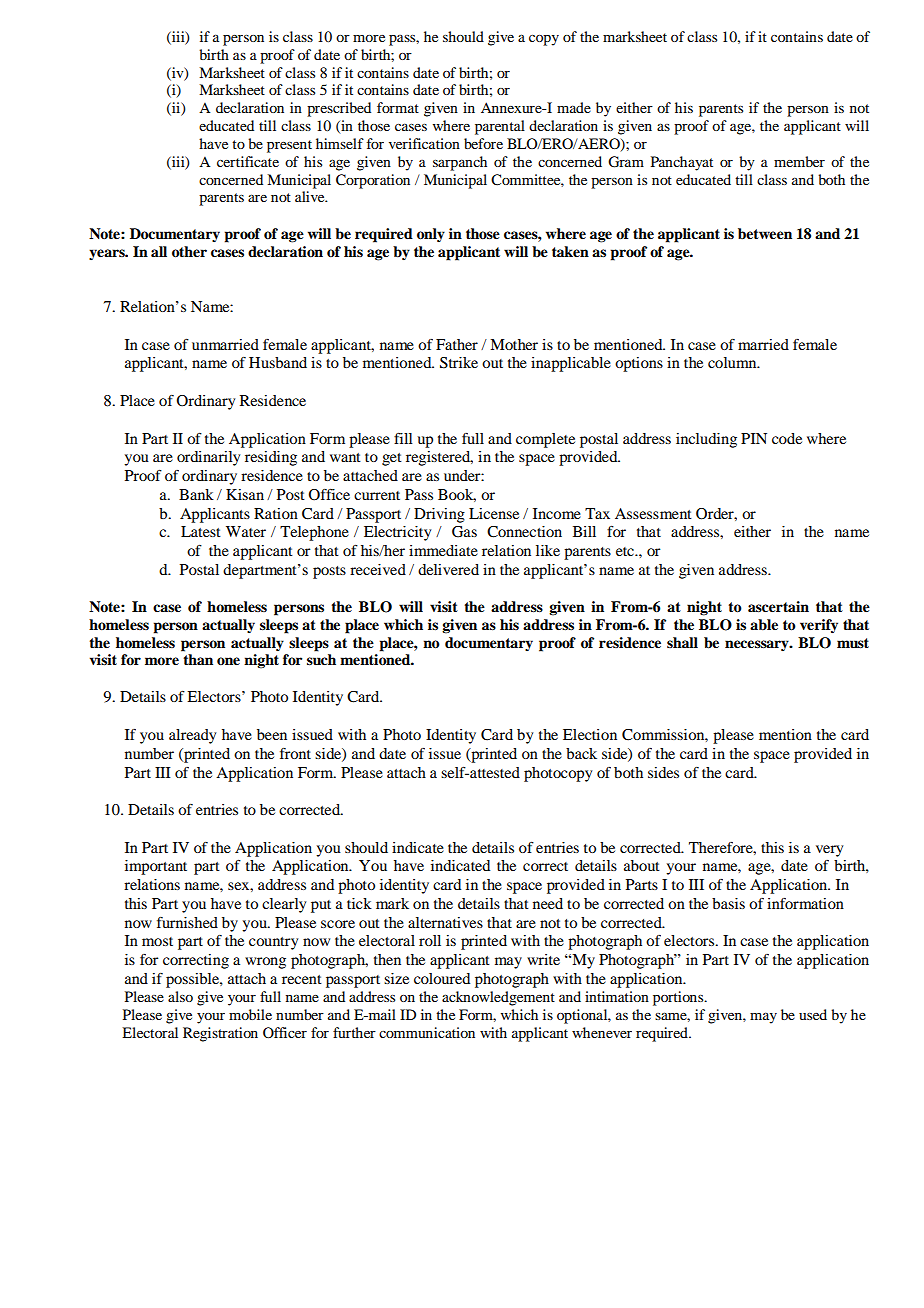 This document has width=924, height=1308. I want to click on acknowledgement, so click(498, 998).
